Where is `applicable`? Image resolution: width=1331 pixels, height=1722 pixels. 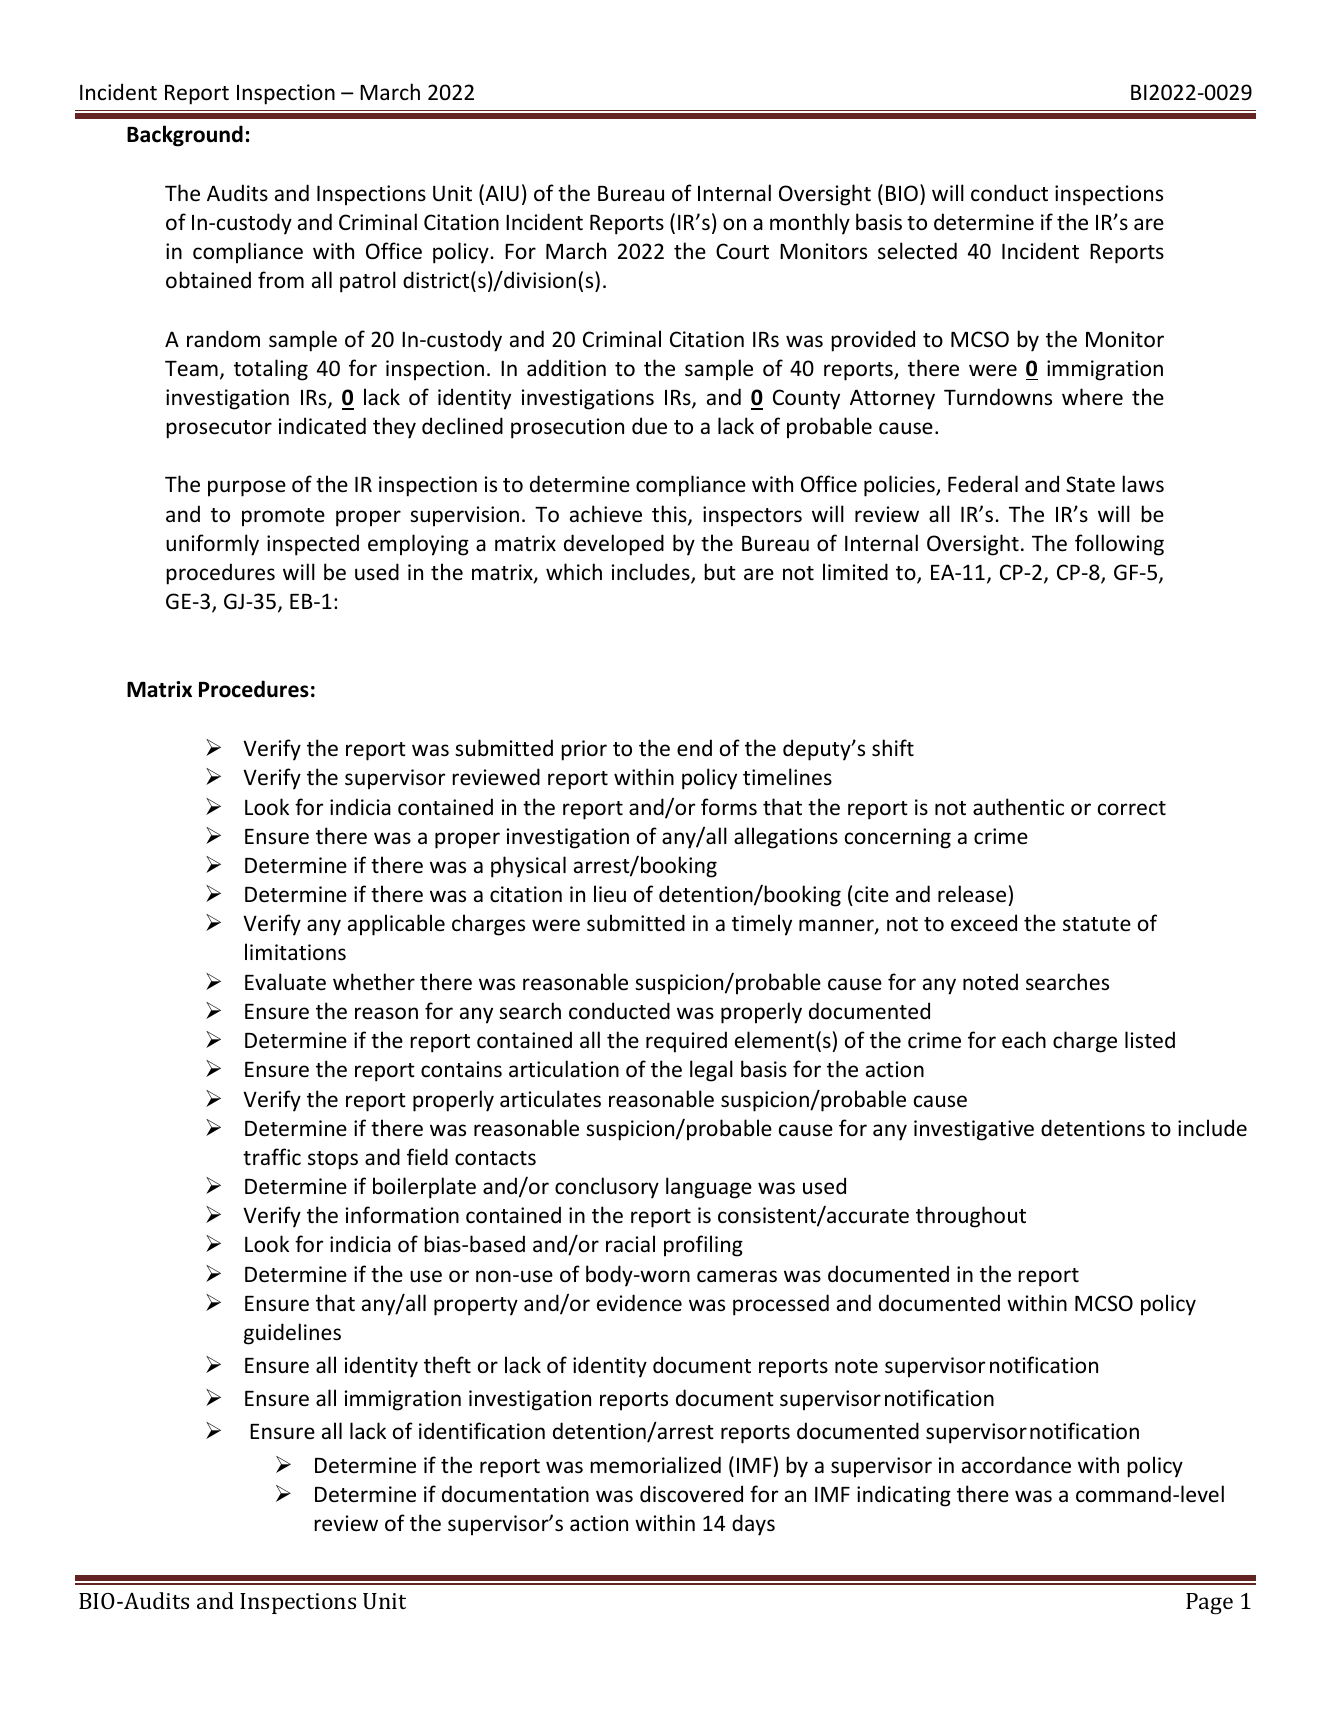 applicable is located at coordinates (396, 925).
